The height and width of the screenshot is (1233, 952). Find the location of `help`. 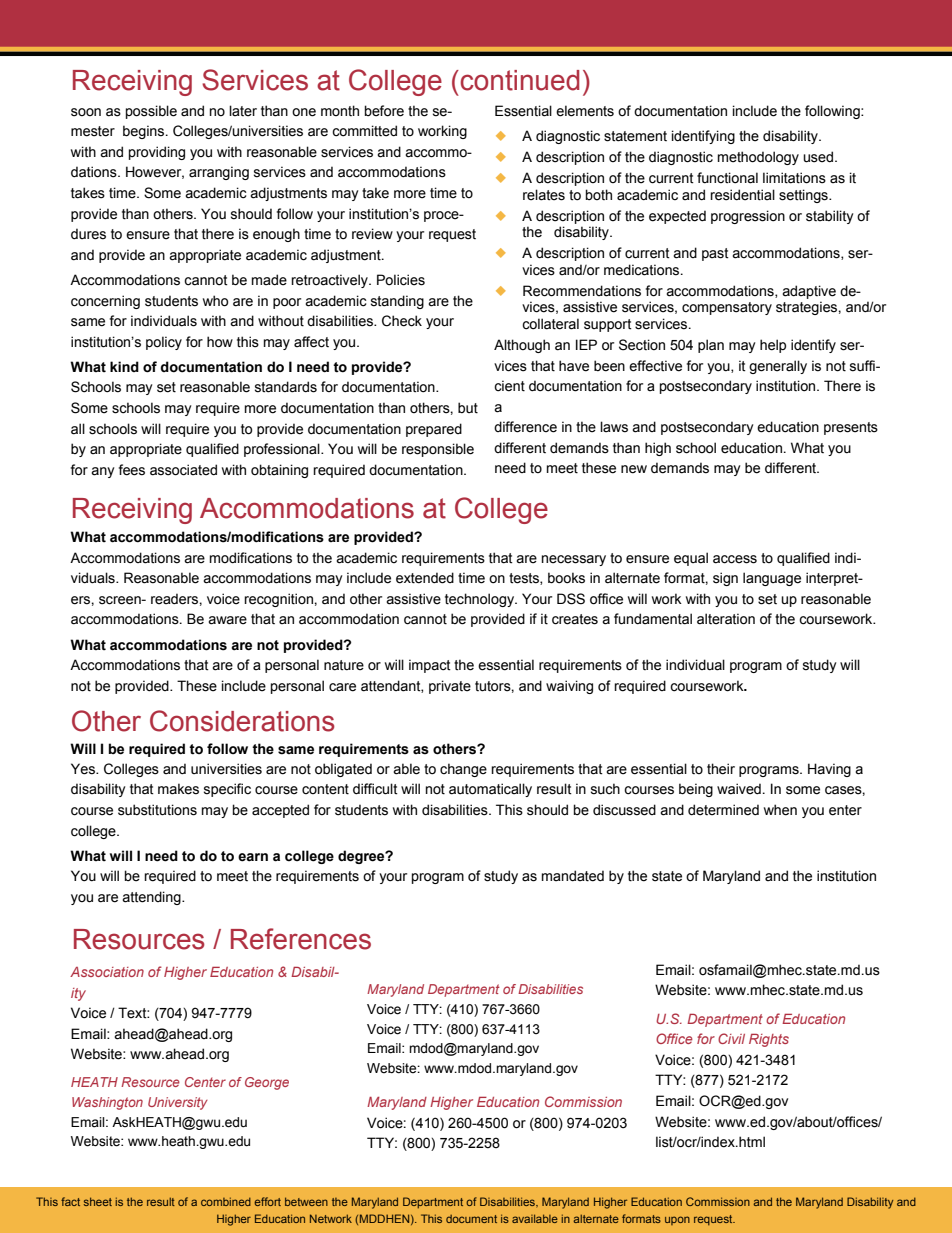

help is located at coordinates (773, 346).
